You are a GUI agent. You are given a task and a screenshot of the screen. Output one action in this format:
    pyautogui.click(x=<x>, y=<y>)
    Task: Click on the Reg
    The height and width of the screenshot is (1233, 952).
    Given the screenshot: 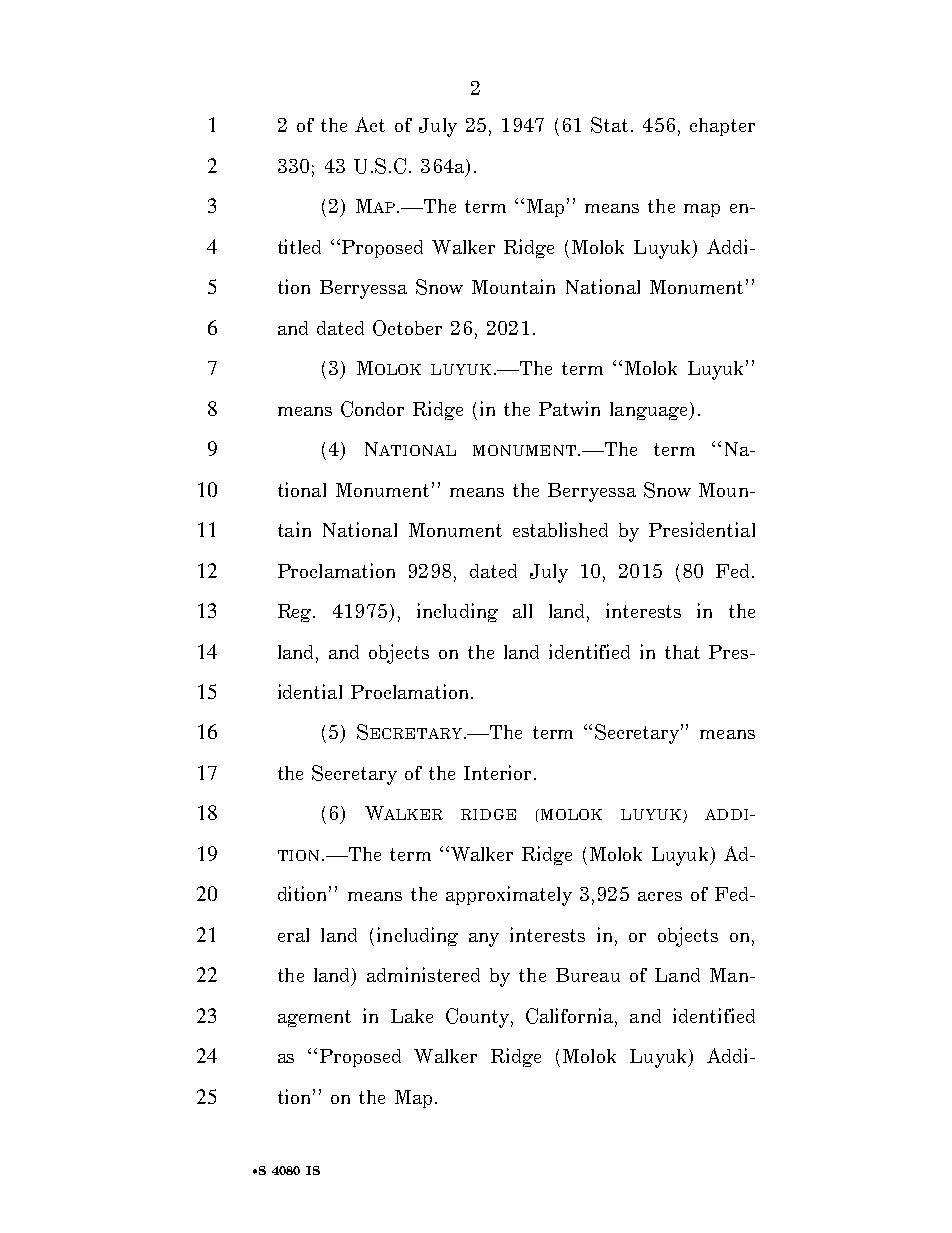 What is the action you would take?
    pyautogui.click(x=296, y=613)
